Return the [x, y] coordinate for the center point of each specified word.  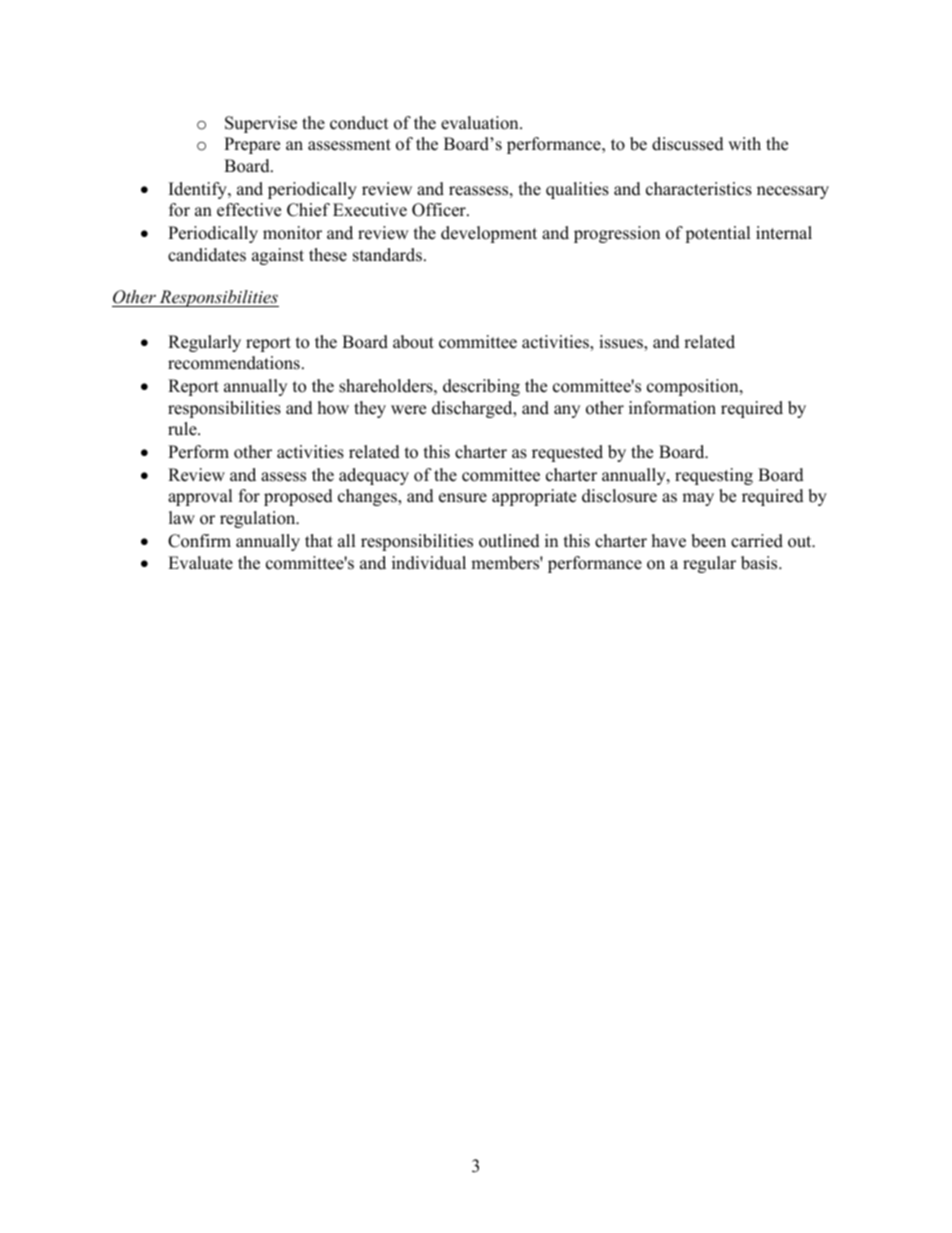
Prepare [252, 145]
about [413, 342]
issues [622, 343]
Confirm [199, 541]
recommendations [234, 363]
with [744, 143]
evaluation [481, 123]
